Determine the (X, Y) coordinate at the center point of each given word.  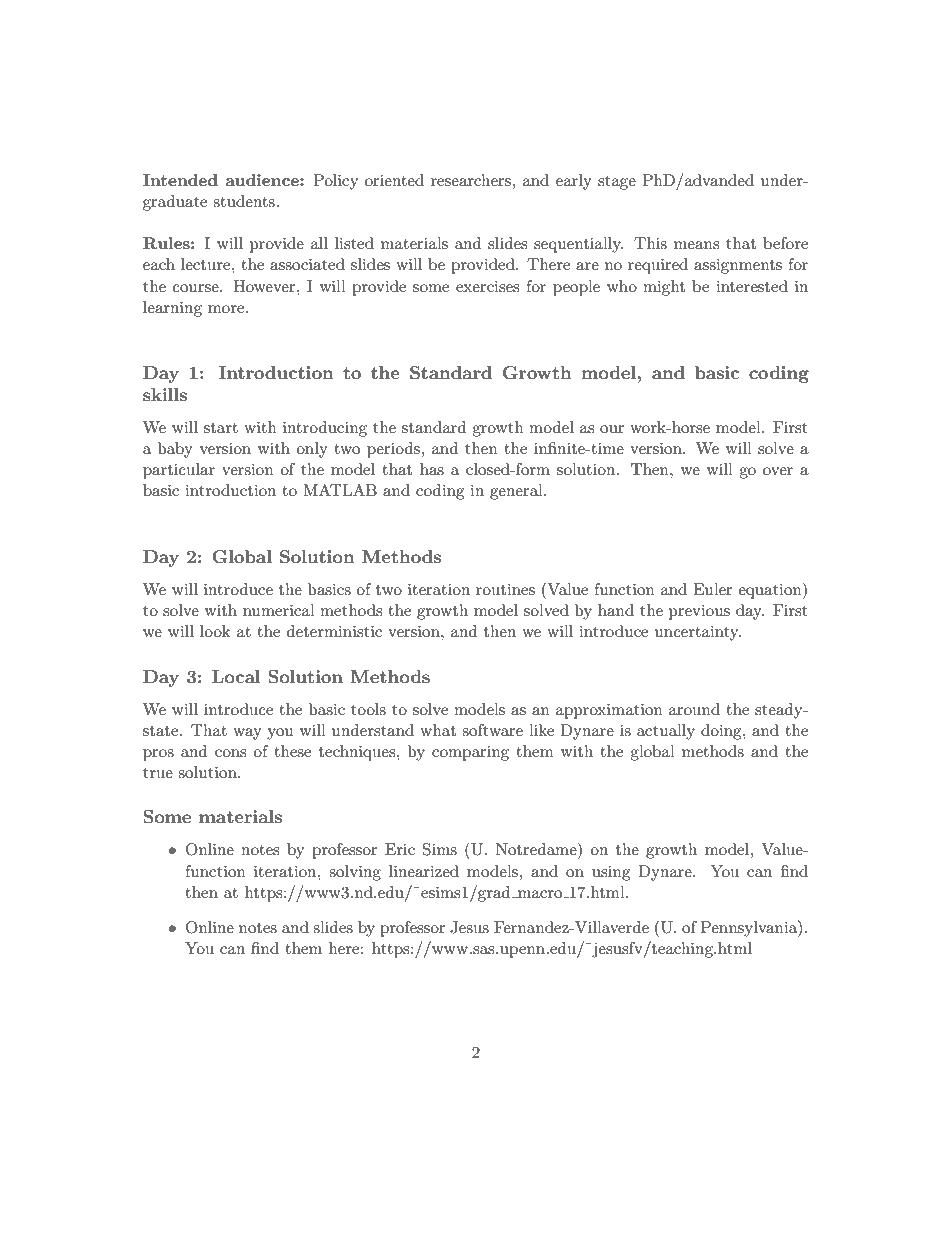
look (215, 631)
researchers (472, 180)
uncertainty (698, 633)
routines (505, 589)
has (432, 469)
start (221, 428)
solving (355, 873)
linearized (424, 871)
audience (263, 180)
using (611, 873)
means (696, 245)
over (778, 471)
